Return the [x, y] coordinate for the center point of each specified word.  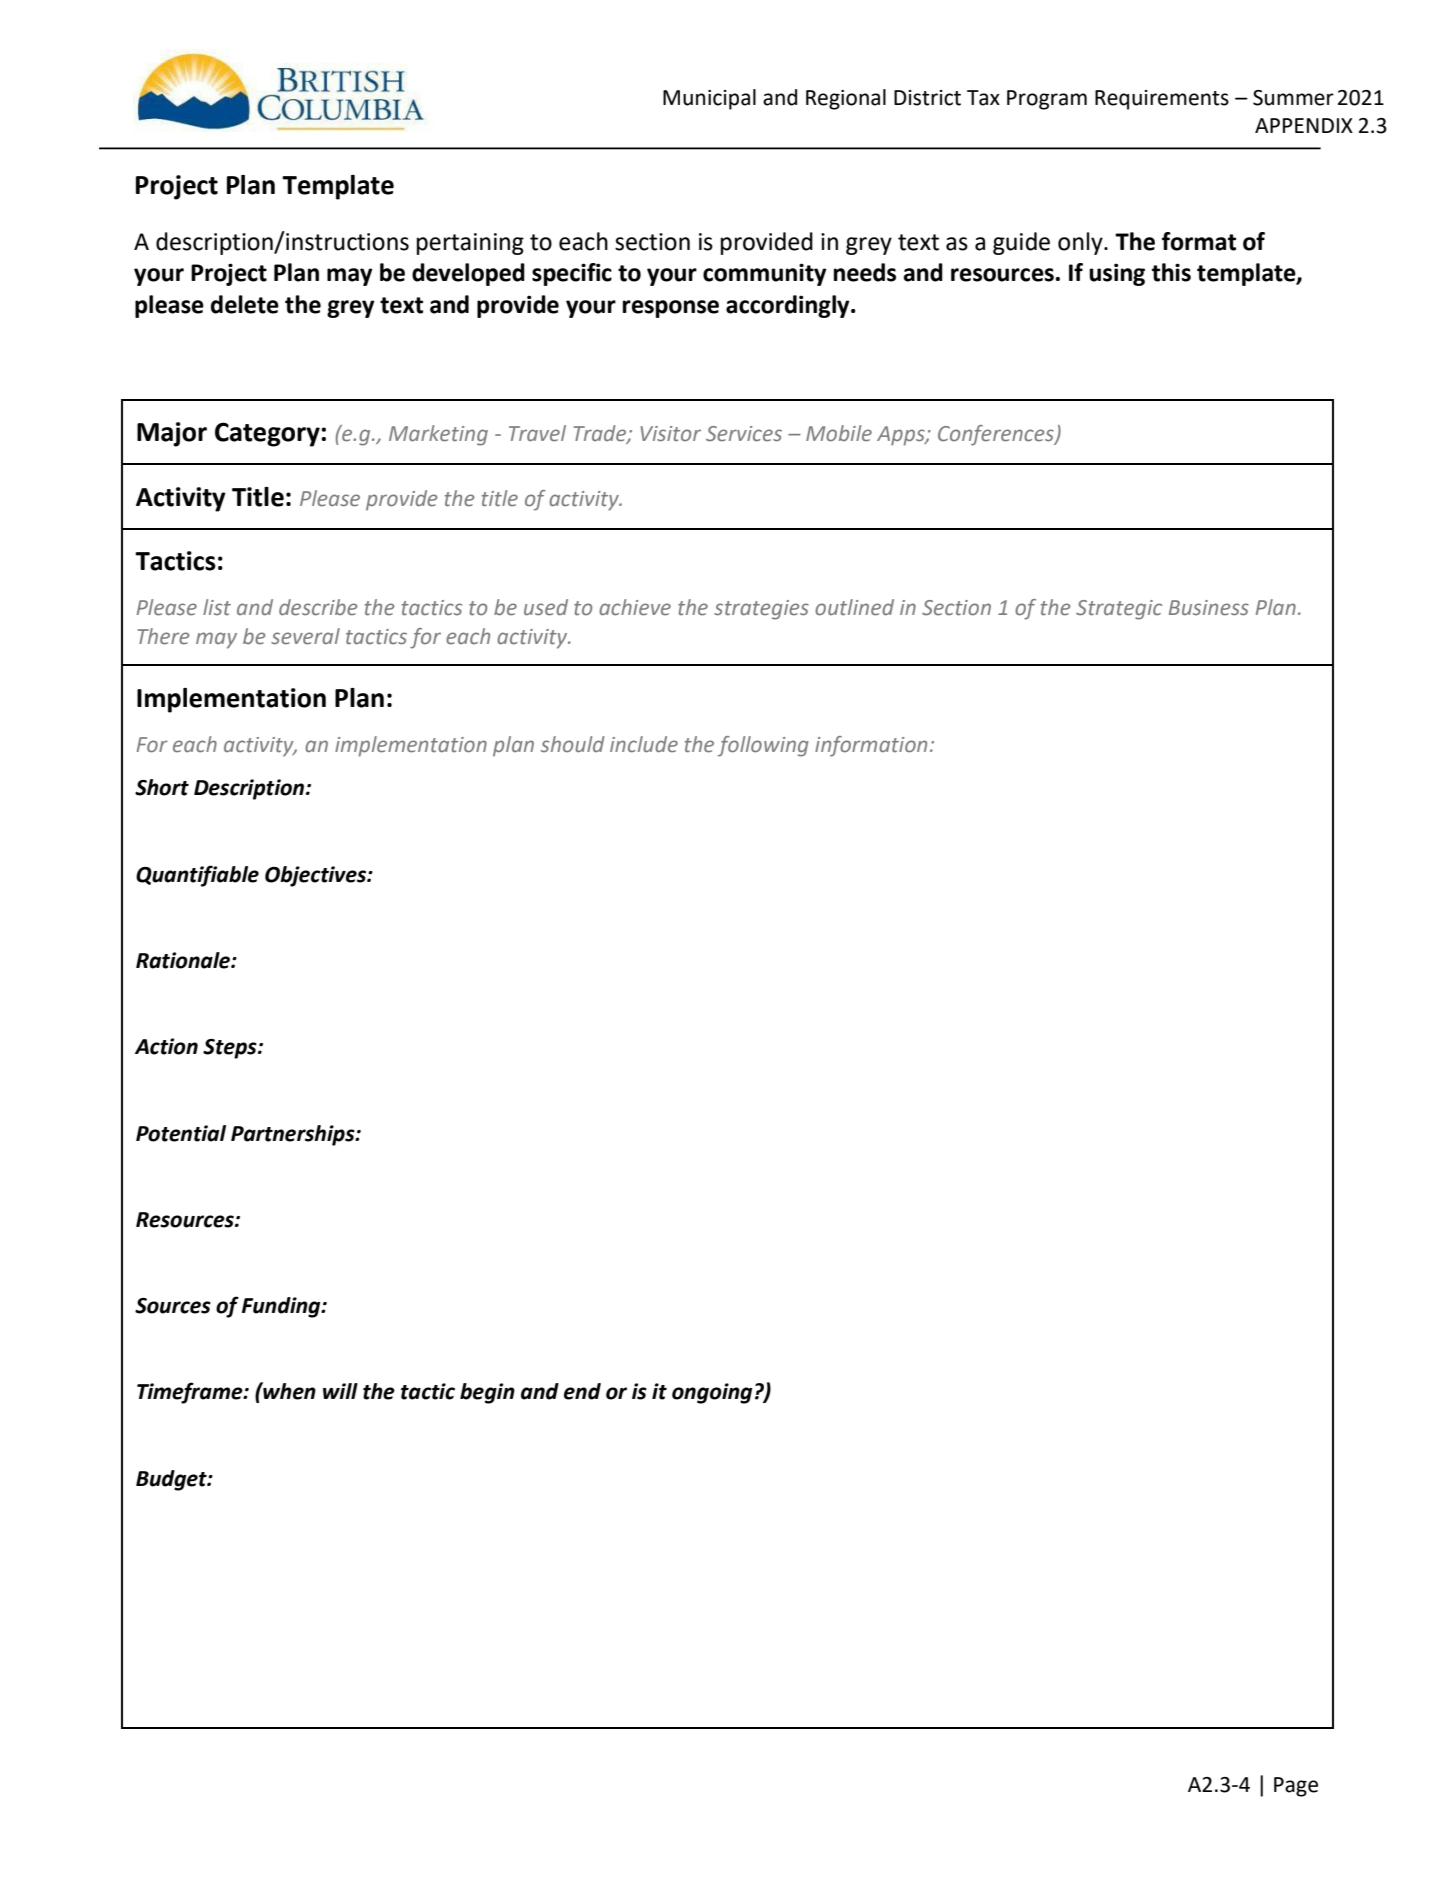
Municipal [709, 99]
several [305, 636]
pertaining [470, 244]
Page [1296, 1787]
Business [1209, 608]
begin [487, 1393]
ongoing [712, 1393]
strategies [761, 610]
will [340, 1391]
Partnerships [294, 1135]
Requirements [1162, 100]
